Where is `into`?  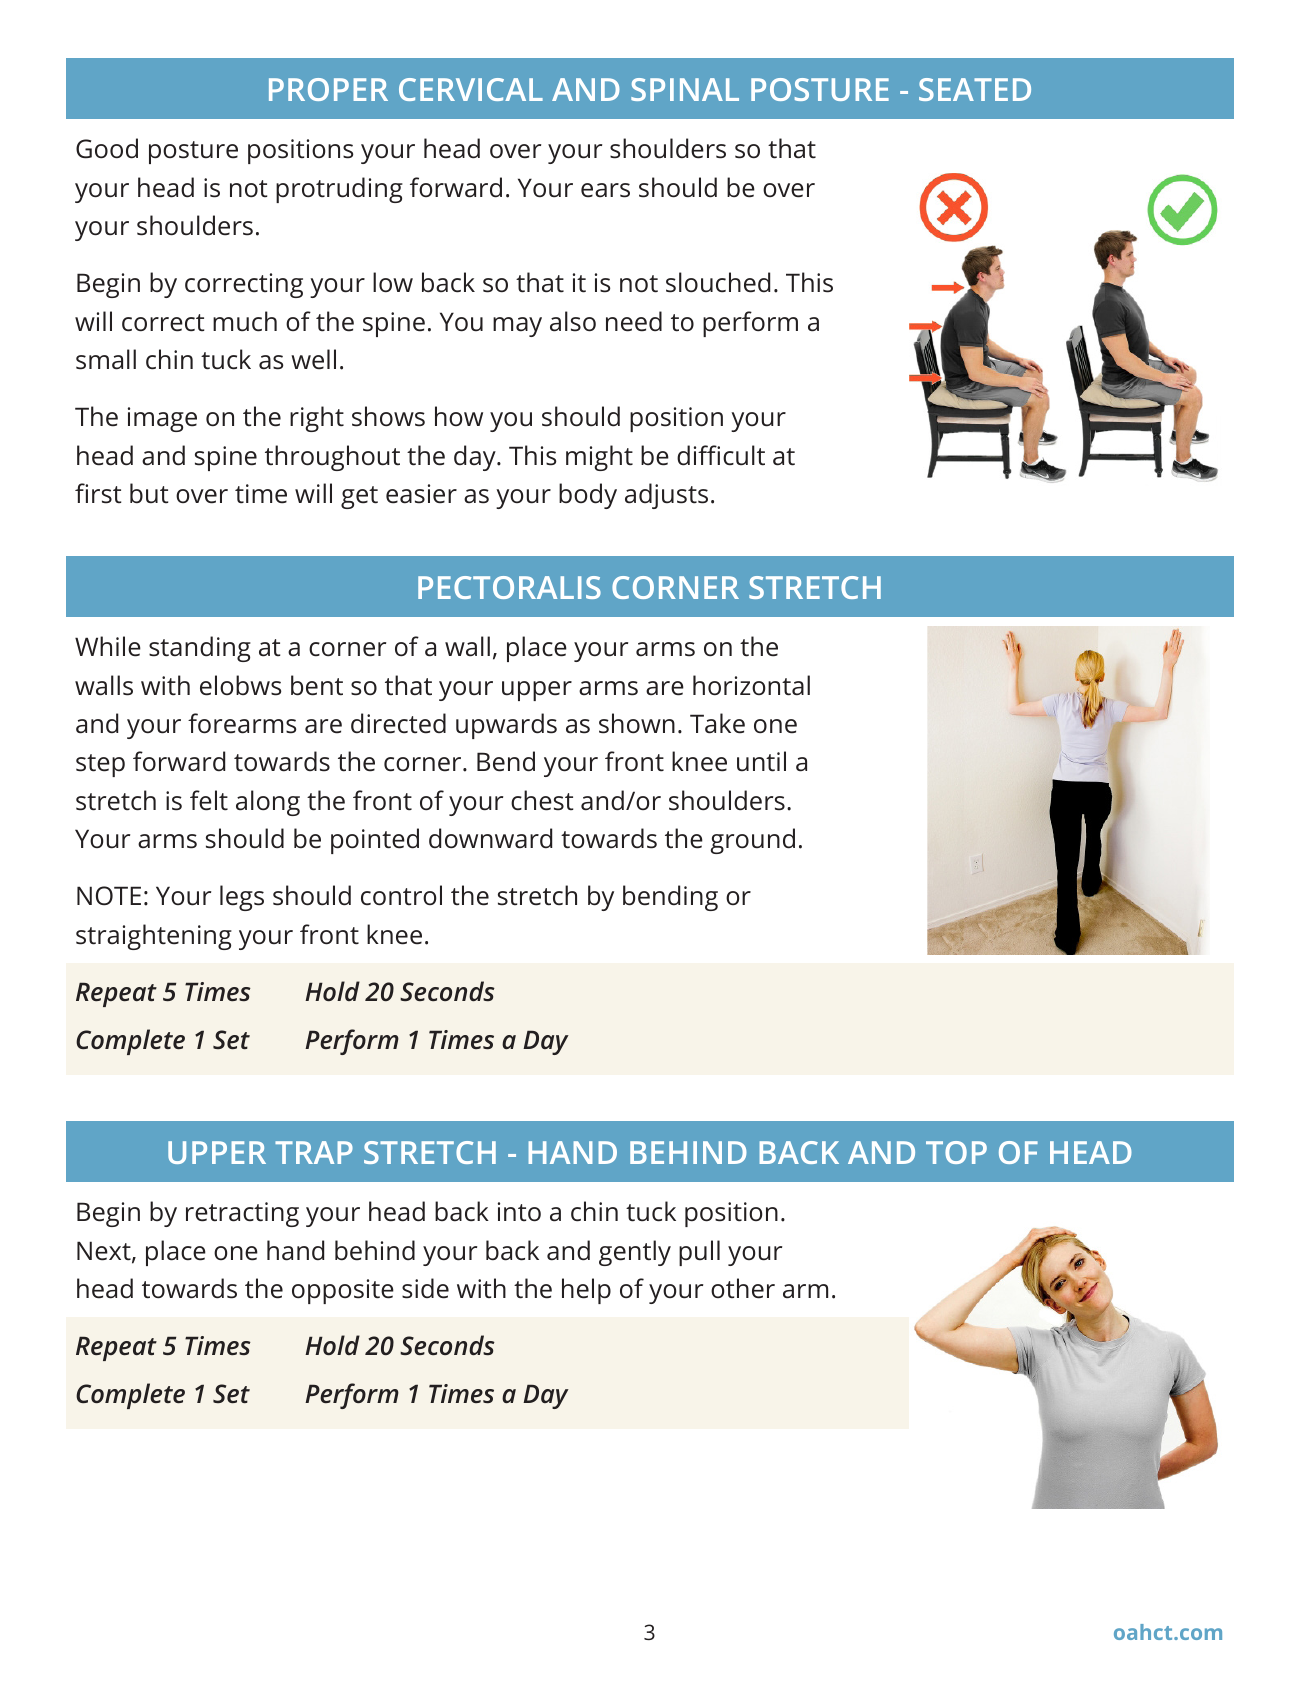 into is located at coordinates (519, 1212).
